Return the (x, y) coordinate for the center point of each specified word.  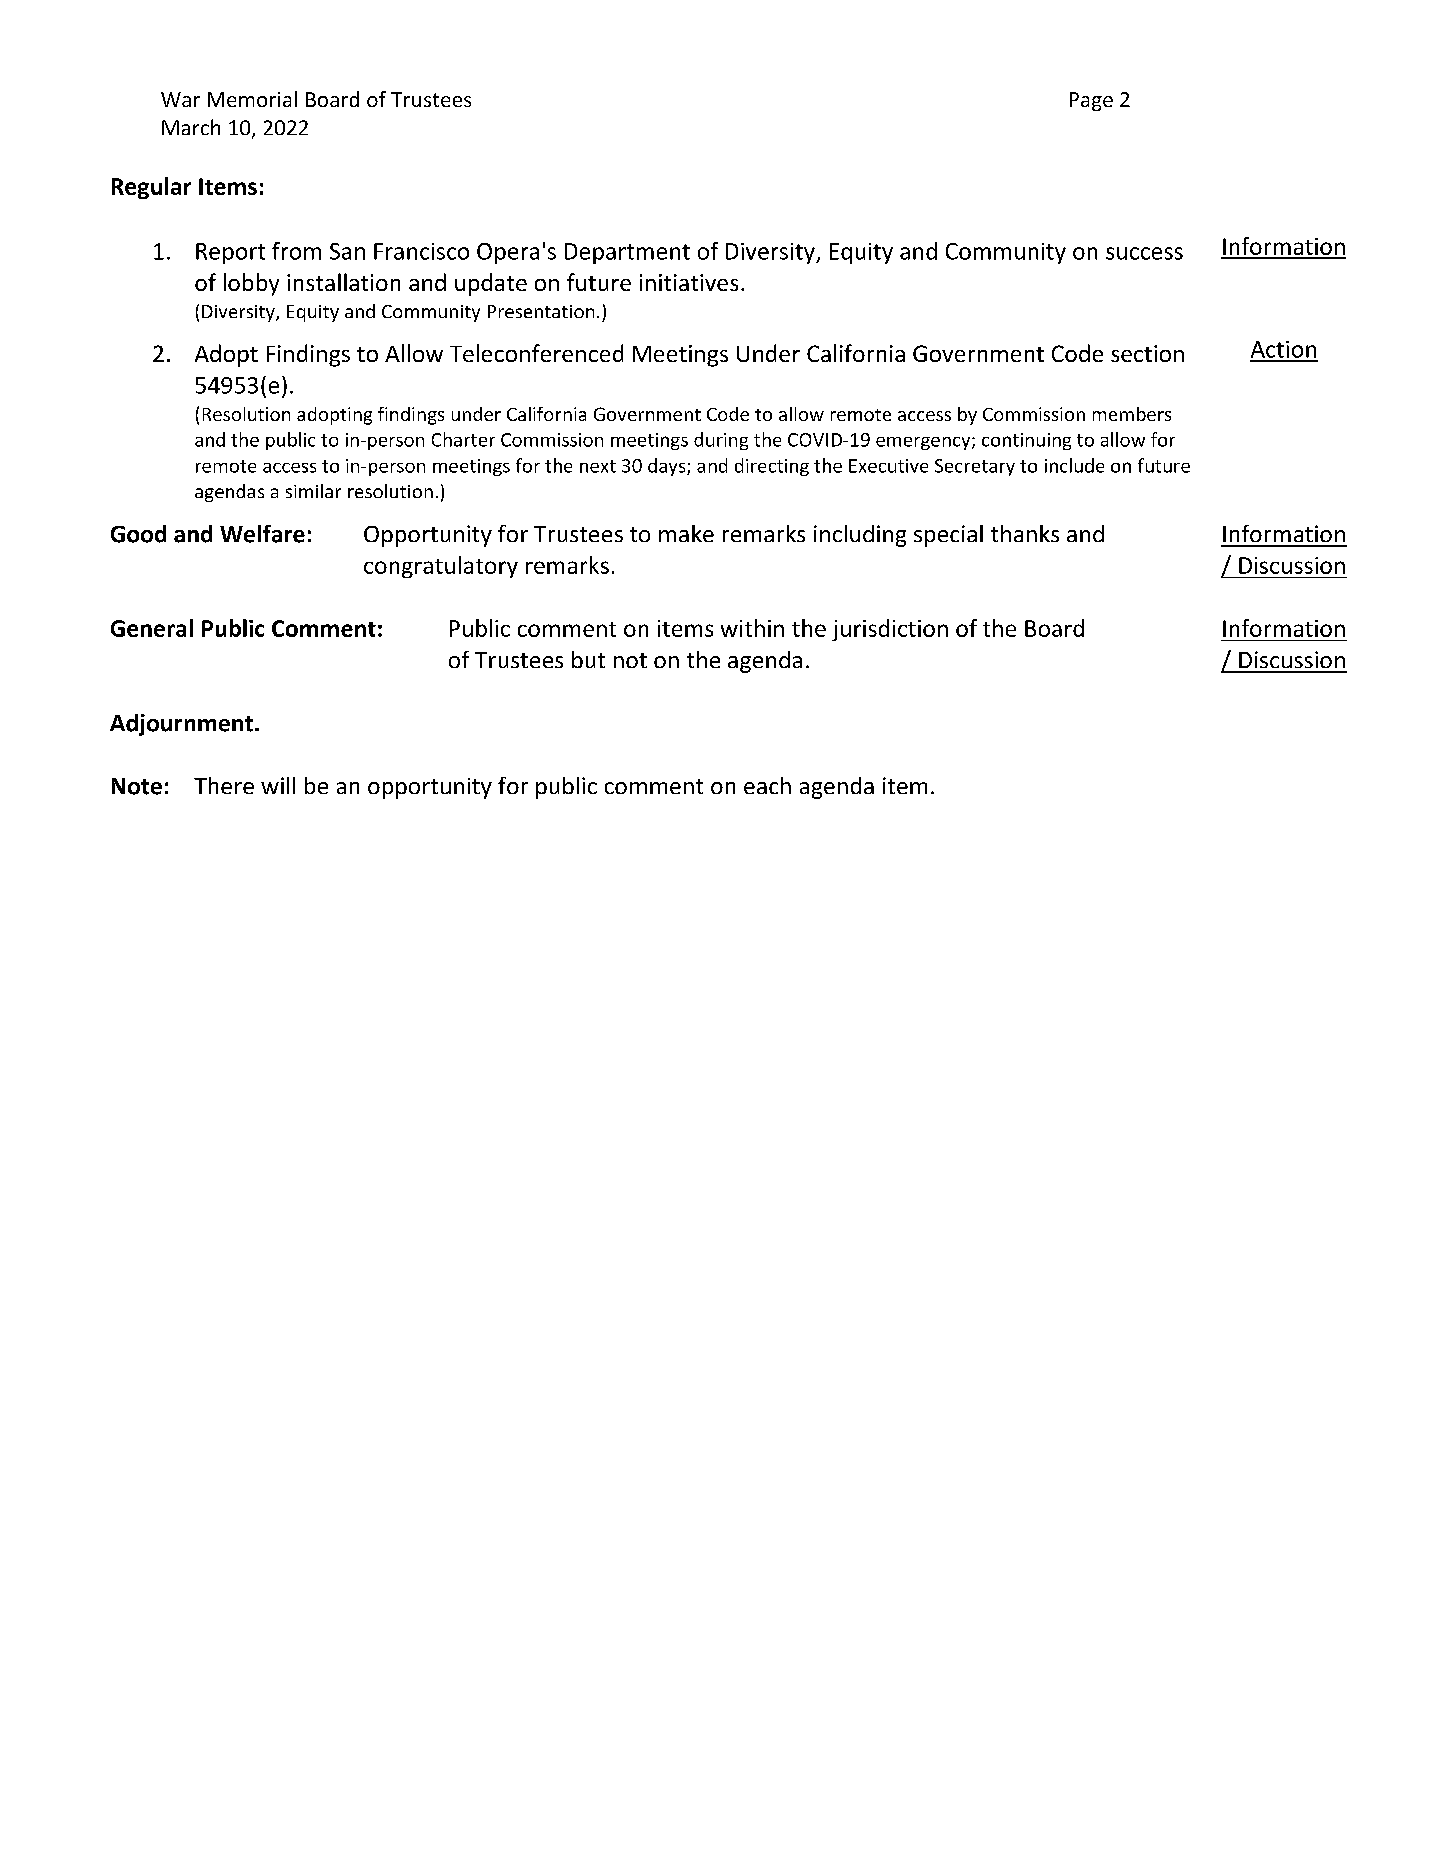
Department (627, 253)
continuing (1026, 441)
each (767, 785)
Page (1091, 101)
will (278, 785)
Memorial (252, 99)
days (668, 467)
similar (313, 491)
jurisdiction (890, 630)
